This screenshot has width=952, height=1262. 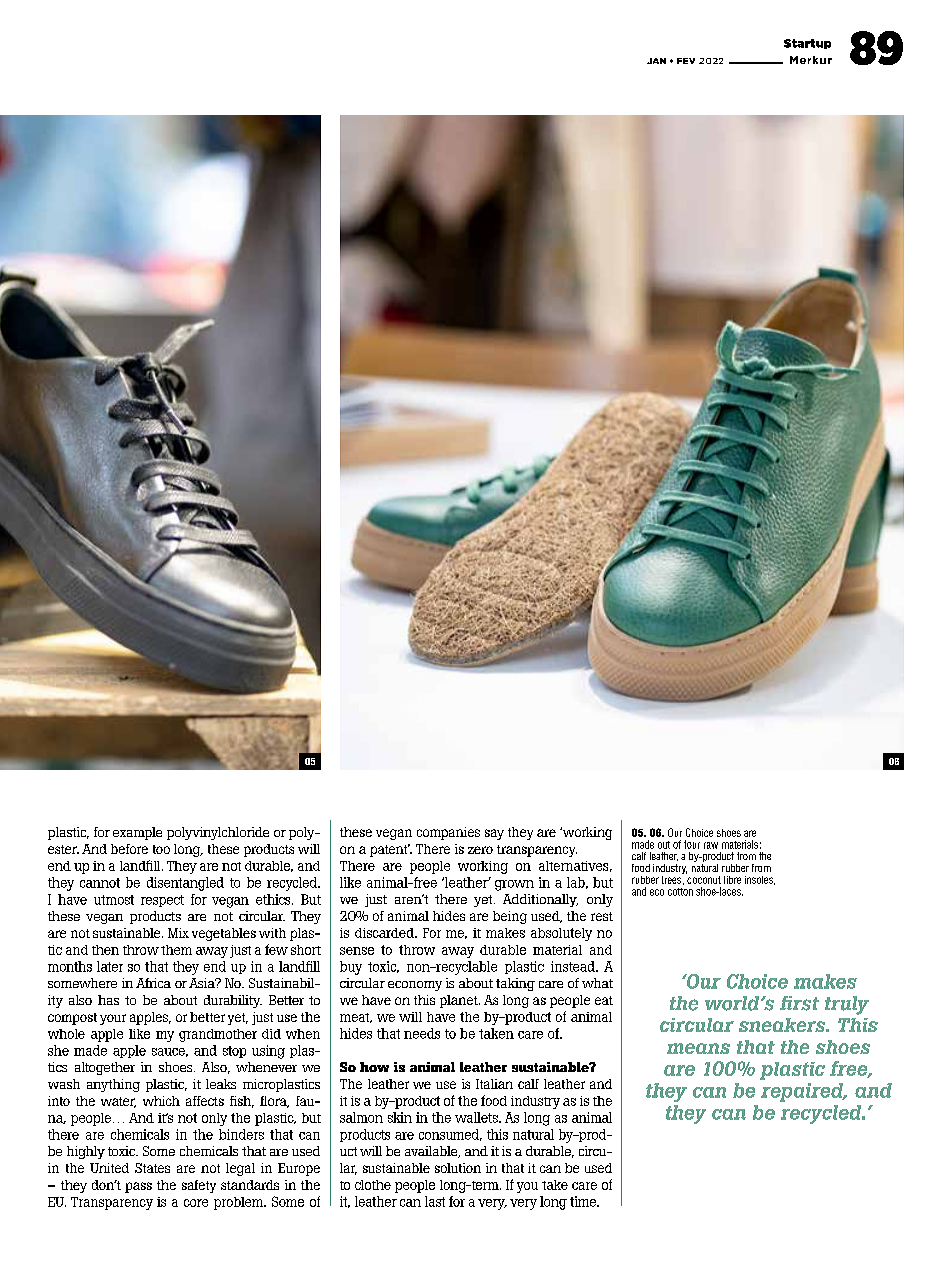 What do you see at coordinates (711, 845) in the screenshot?
I see `raw` at bounding box center [711, 845].
